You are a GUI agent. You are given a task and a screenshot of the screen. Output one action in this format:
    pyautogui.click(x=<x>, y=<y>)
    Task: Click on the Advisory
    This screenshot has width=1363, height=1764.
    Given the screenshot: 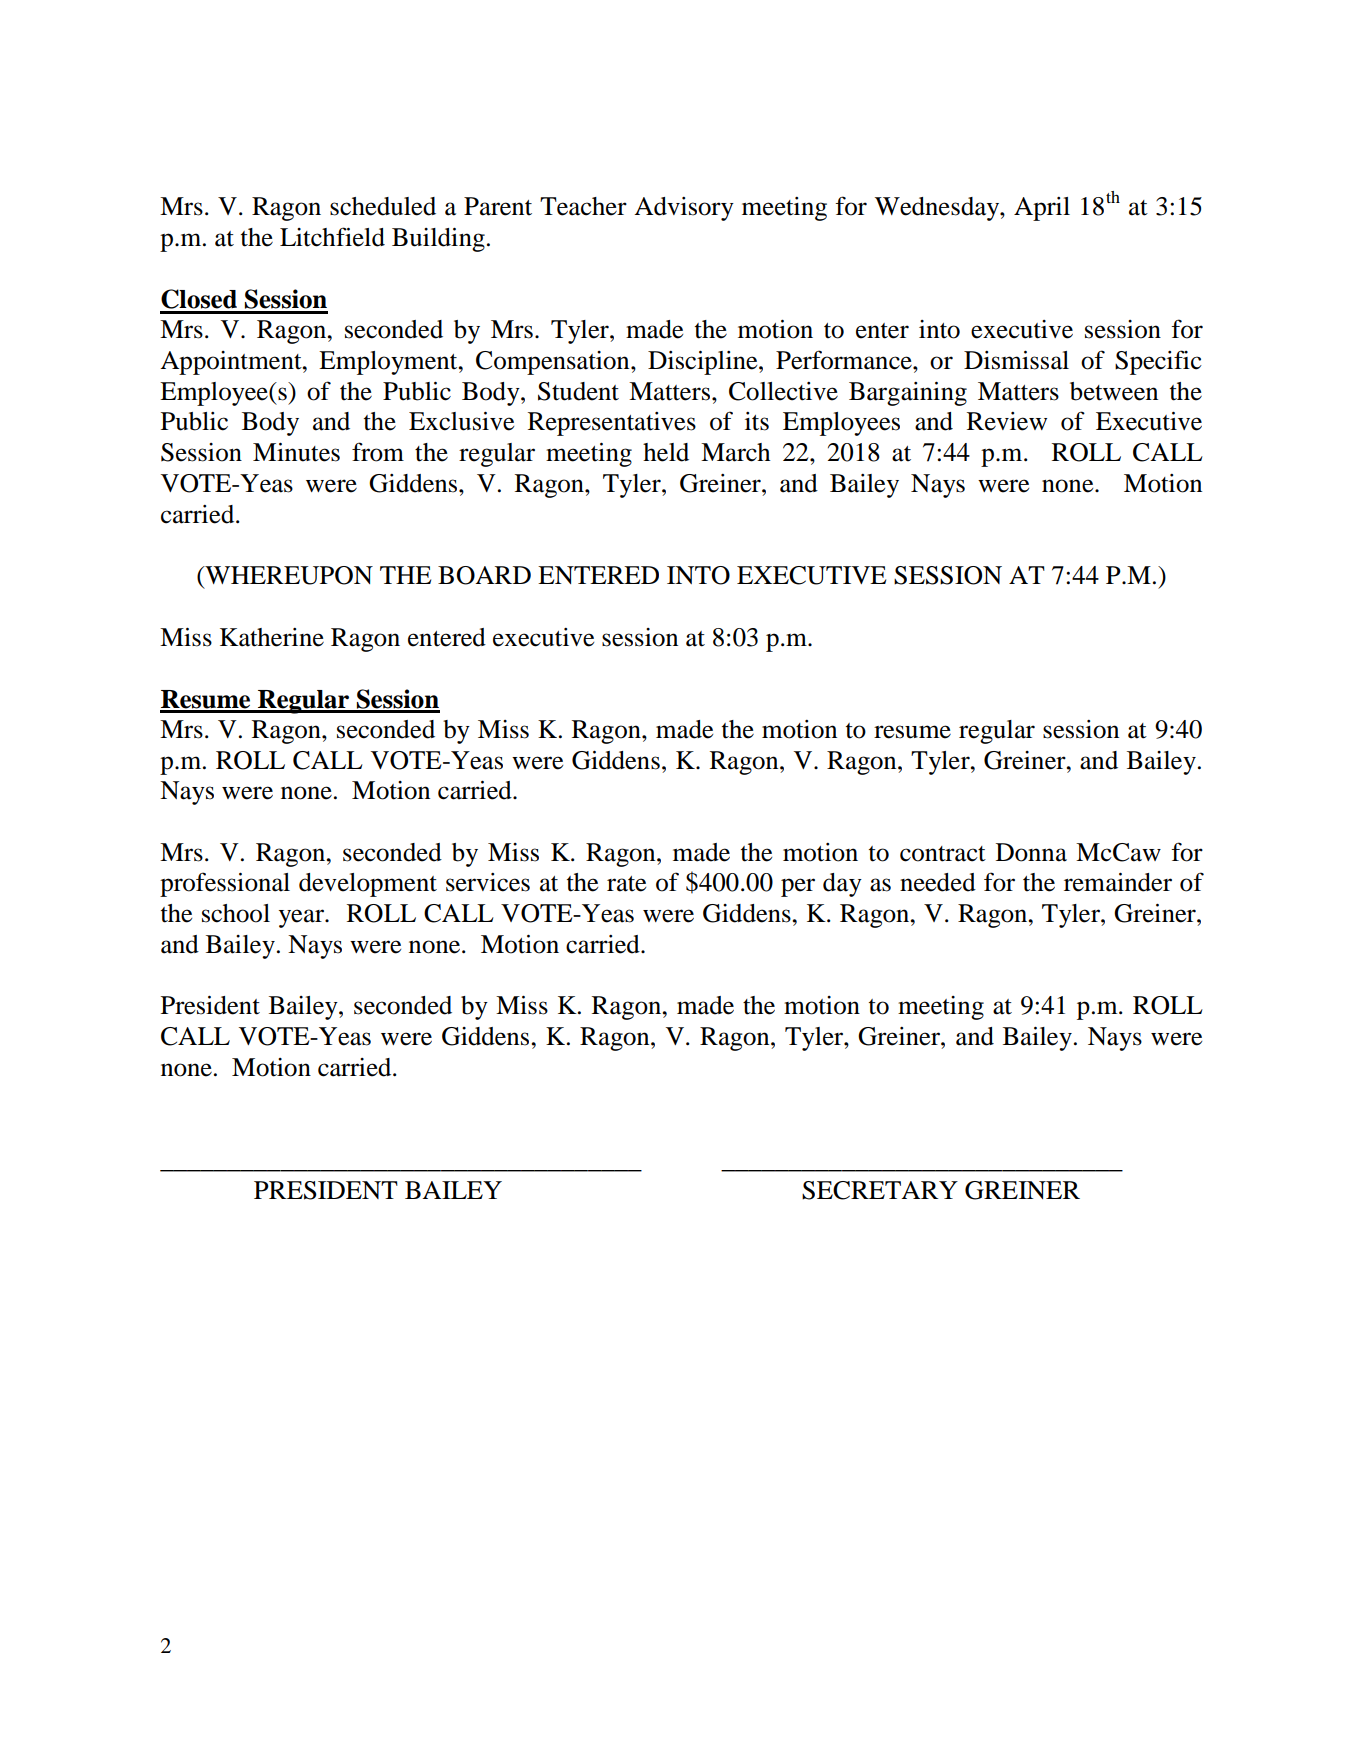 What is the action you would take?
    pyautogui.click(x=684, y=209)
